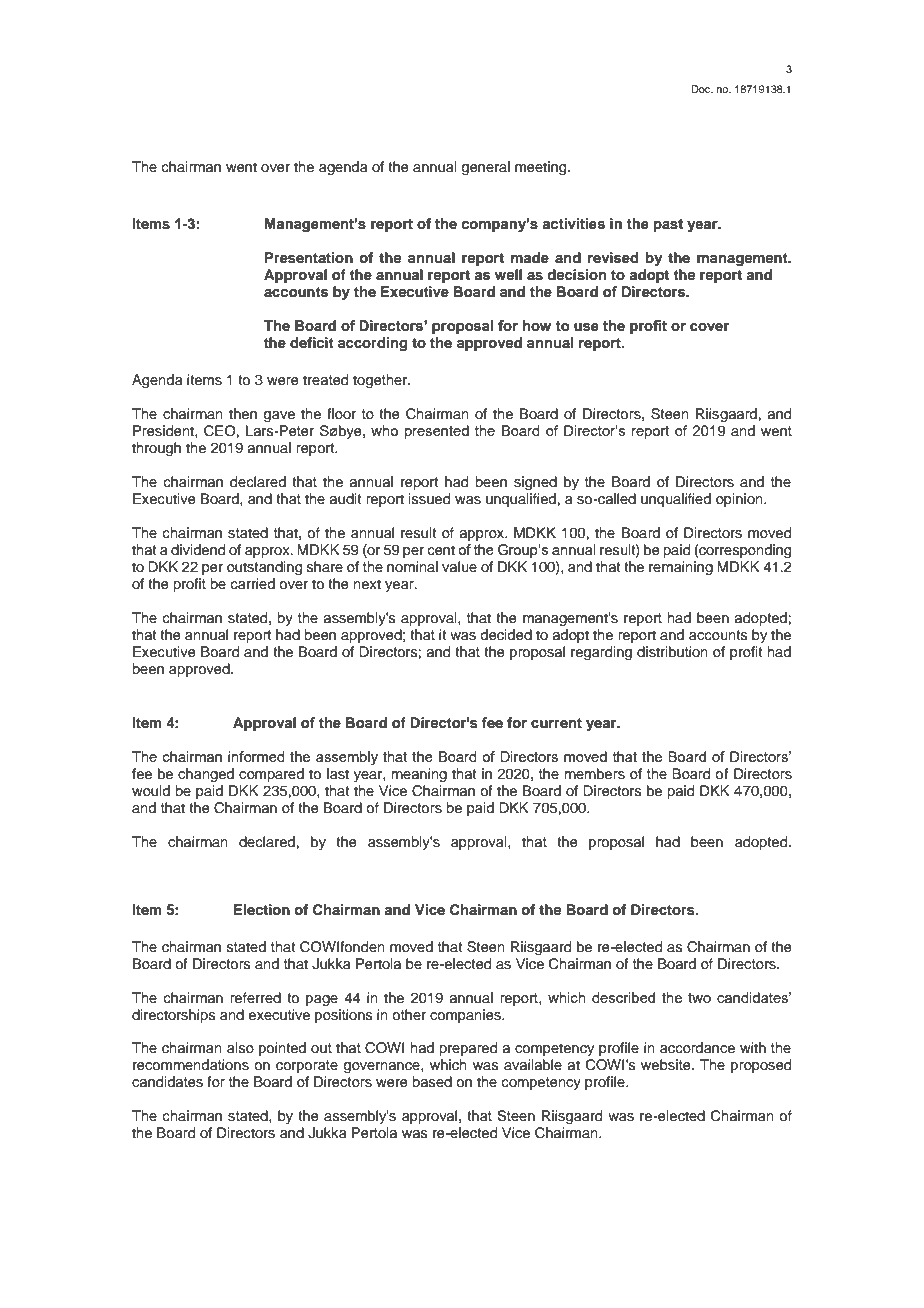 The height and width of the screenshot is (1308, 924). What do you see at coordinates (381, 381) in the screenshot?
I see `together` at bounding box center [381, 381].
